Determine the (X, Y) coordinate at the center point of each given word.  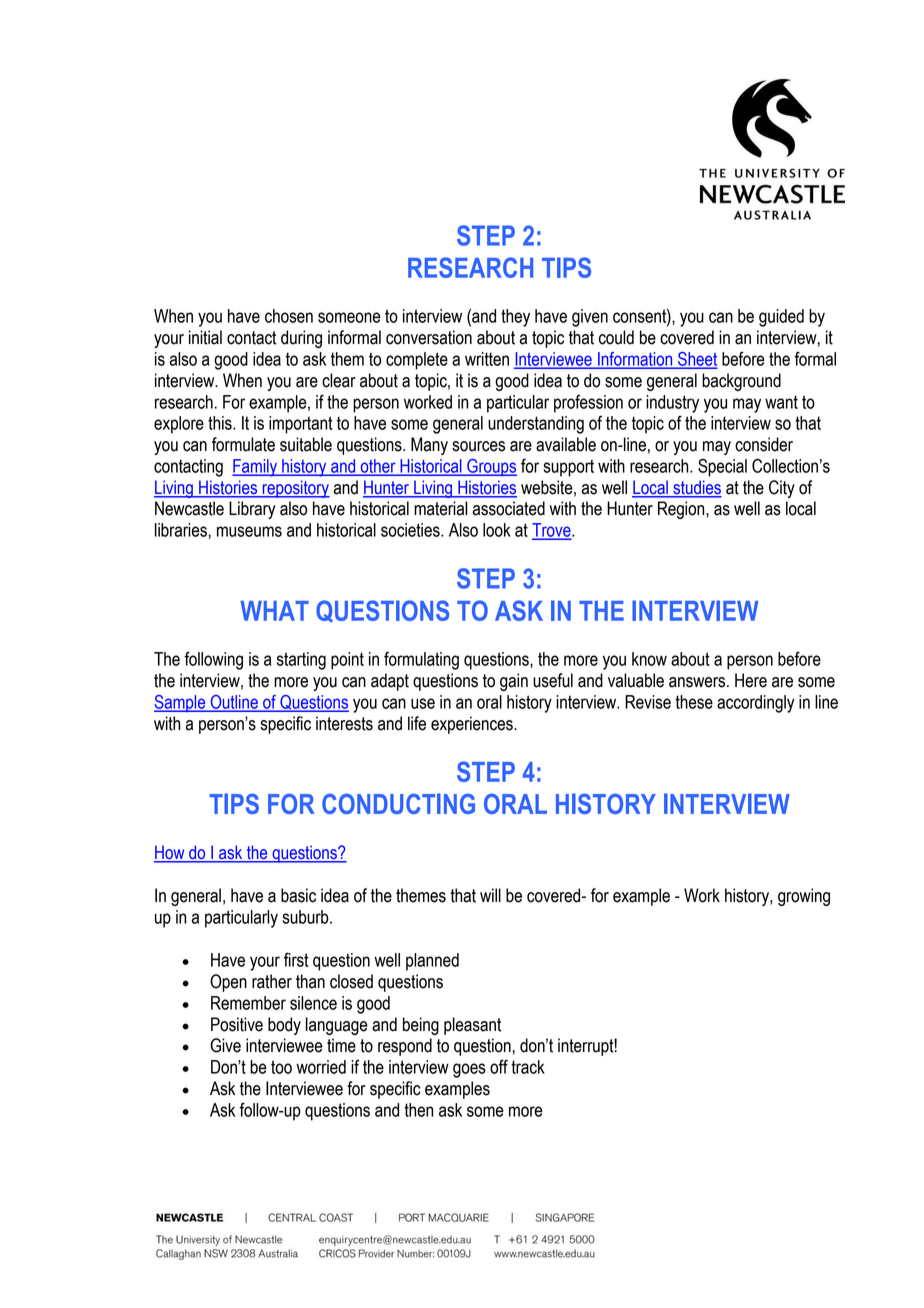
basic (298, 895)
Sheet (696, 360)
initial (205, 337)
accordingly (756, 704)
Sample (181, 703)
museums (249, 531)
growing (804, 897)
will (490, 895)
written (487, 359)
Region (682, 510)
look (497, 530)
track (528, 1067)
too (281, 1067)
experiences (473, 725)
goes (469, 1070)
